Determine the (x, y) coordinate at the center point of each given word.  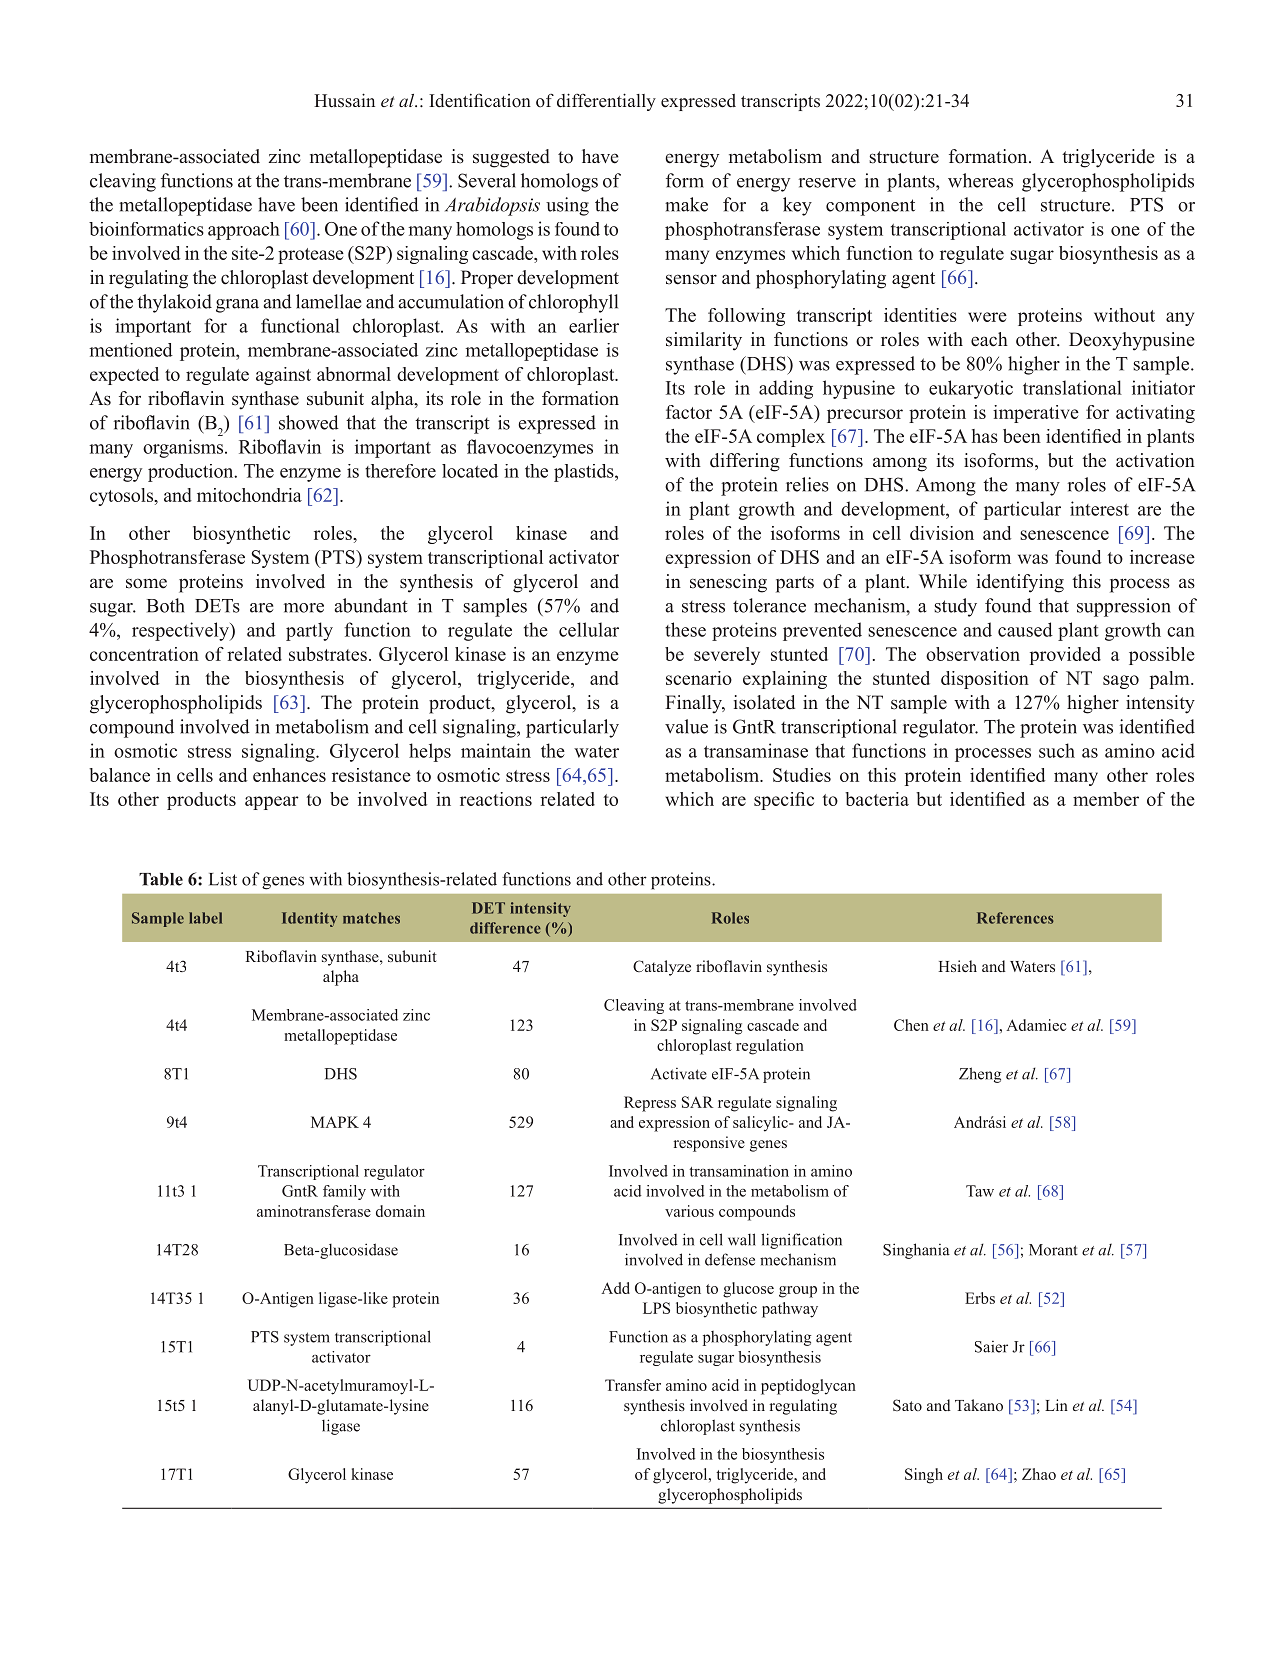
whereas (980, 180)
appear (272, 803)
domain (400, 1211)
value (686, 726)
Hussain (344, 100)
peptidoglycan (808, 1387)
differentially (606, 102)
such (1057, 750)
